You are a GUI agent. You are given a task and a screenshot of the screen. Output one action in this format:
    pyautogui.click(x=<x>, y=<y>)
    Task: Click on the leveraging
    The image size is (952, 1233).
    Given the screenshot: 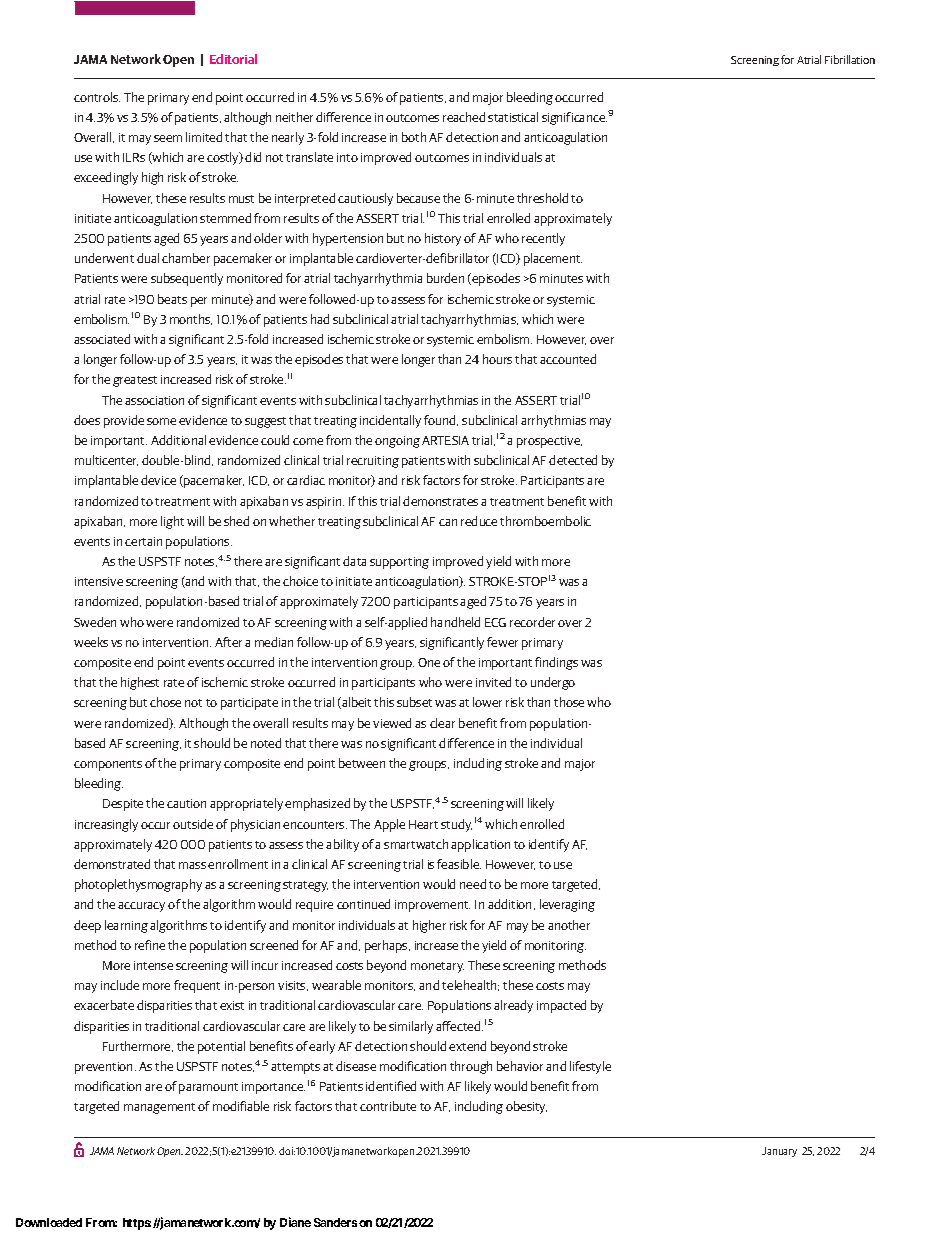 What is the action you would take?
    pyautogui.click(x=567, y=905)
